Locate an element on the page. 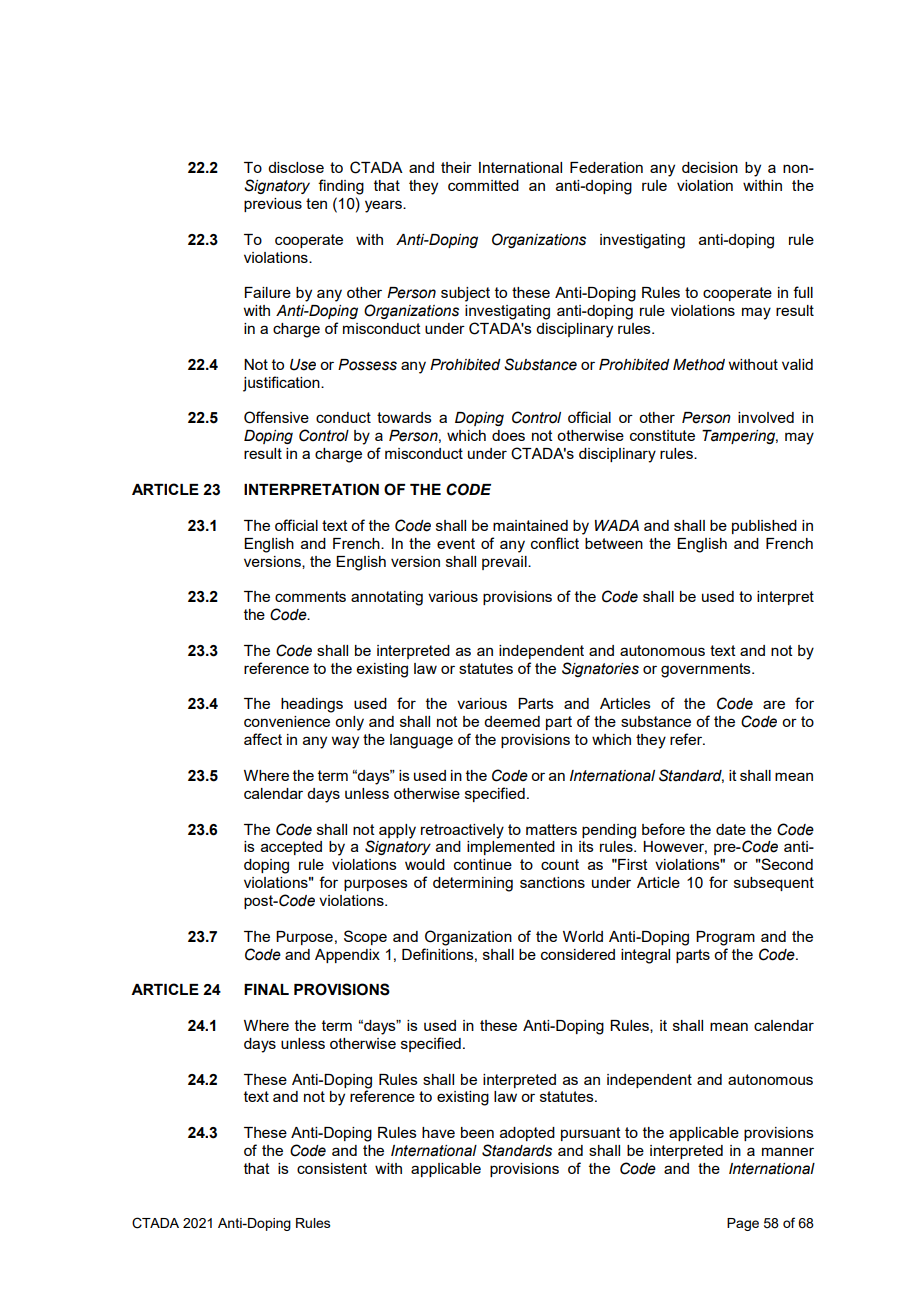 This image has height=1308, width=924. prevail is located at coordinates (505, 563).
